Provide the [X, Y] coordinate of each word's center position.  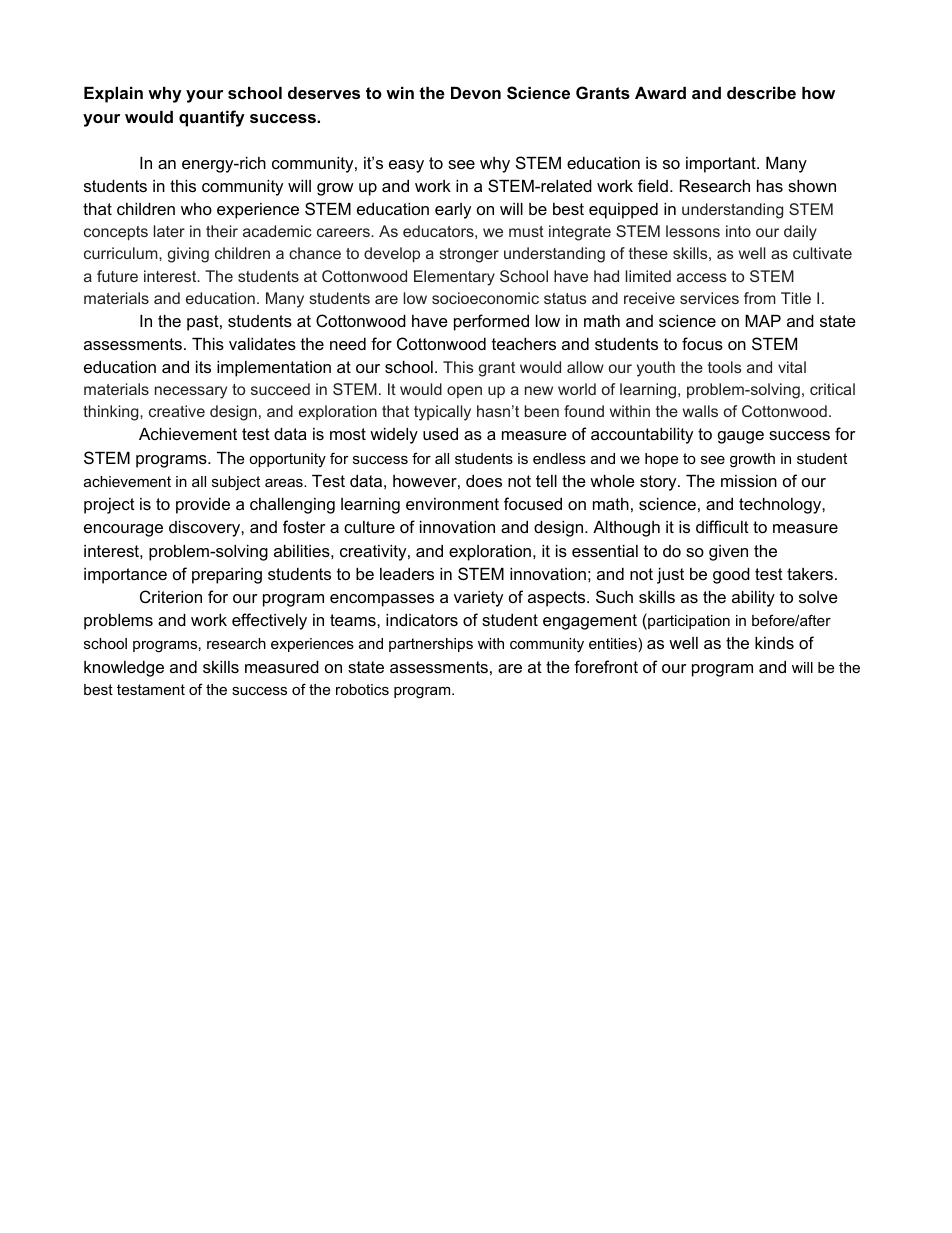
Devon [476, 93]
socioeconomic [485, 298]
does [484, 481]
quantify [212, 118]
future [117, 276]
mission [749, 481]
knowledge [124, 669]
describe [761, 93]
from [760, 298]
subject [236, 483]
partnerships [431, 645]
